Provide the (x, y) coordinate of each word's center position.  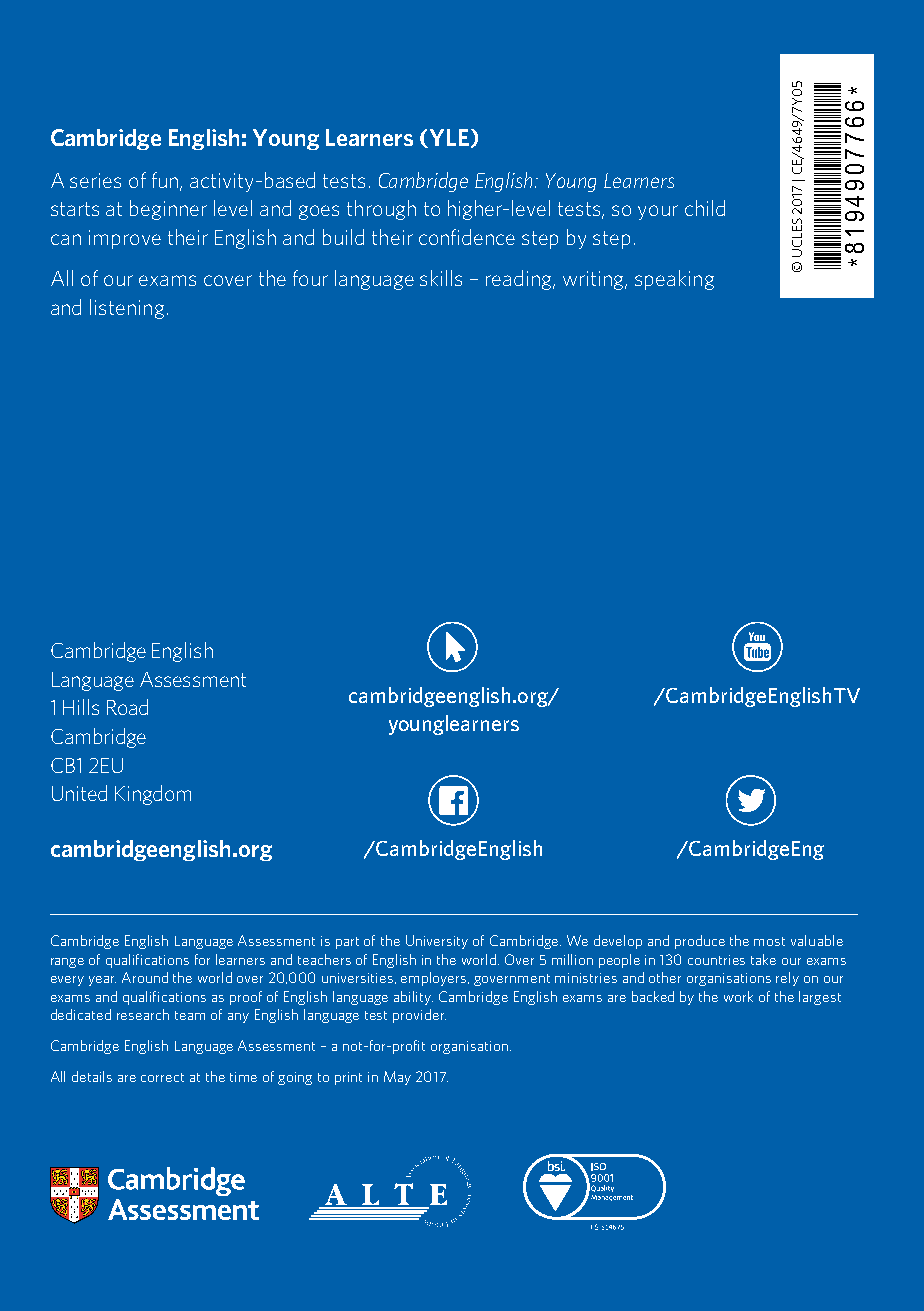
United (79, 793)
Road (127, 707)
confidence (467, 237)
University (437, 942)
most (769, 941)
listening (127, 309)
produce (700, 942)
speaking (674, 280)
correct (162, 1077)
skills (441, 278)
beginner (168, 210)
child (705, 208)
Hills (81, 707)
